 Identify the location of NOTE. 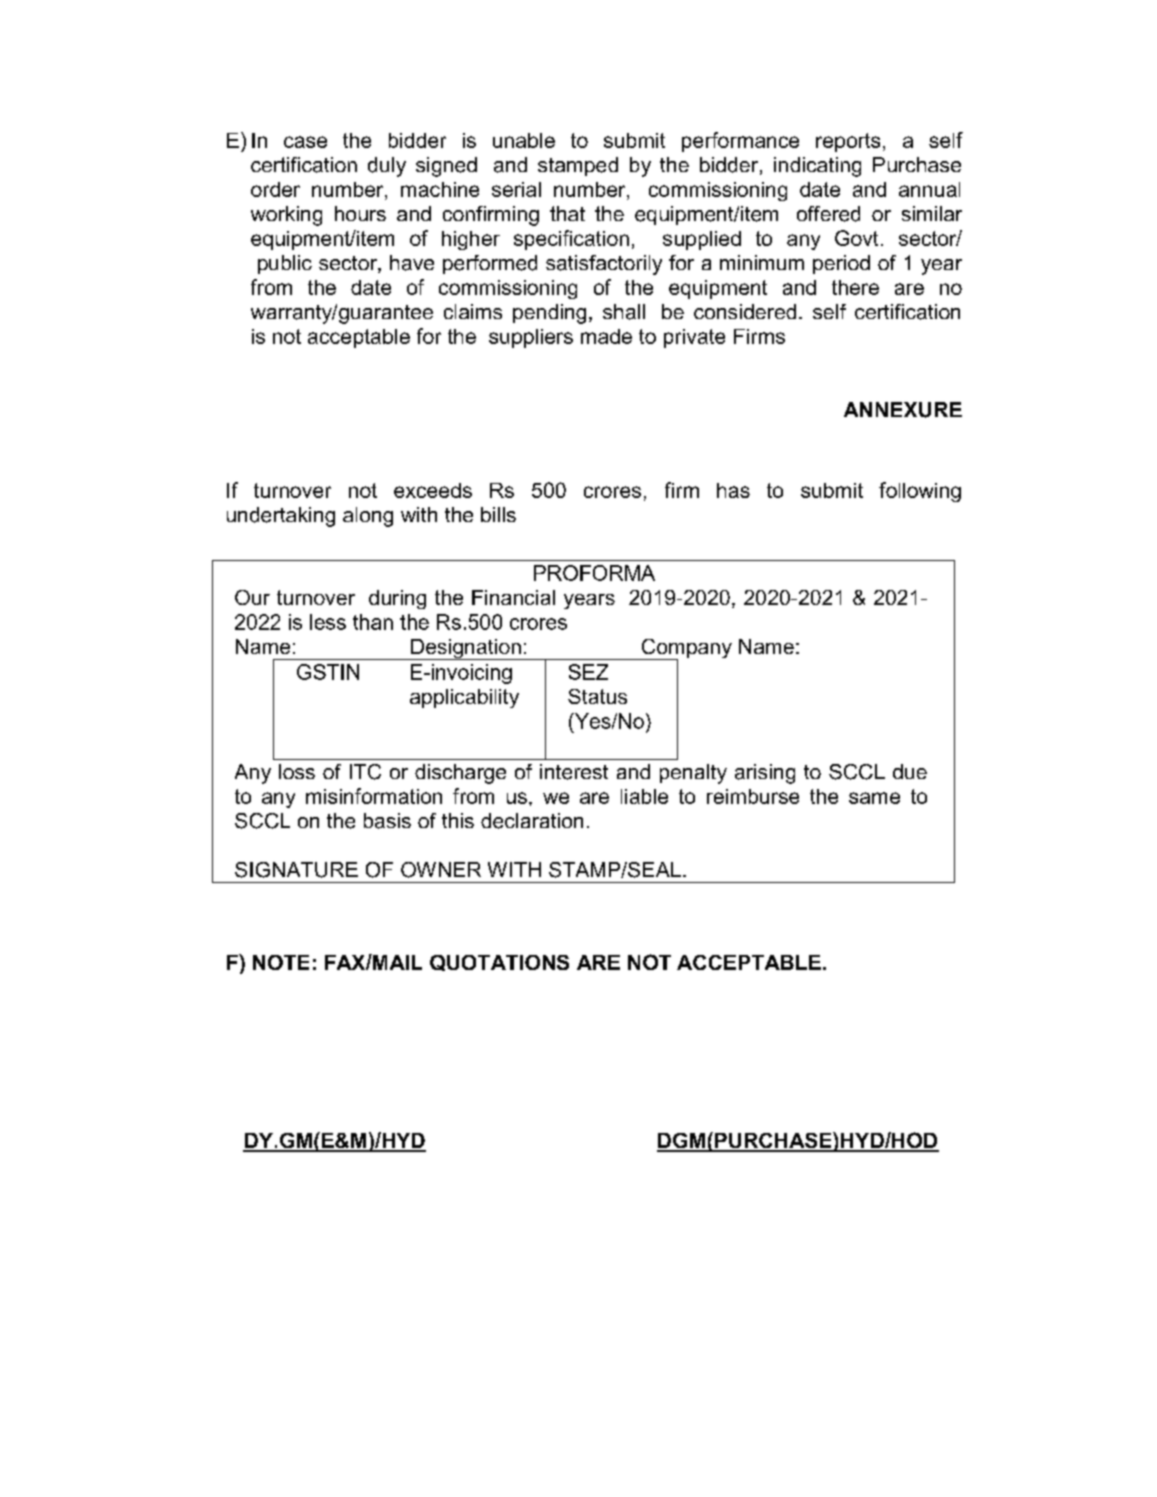
(281, 962).
